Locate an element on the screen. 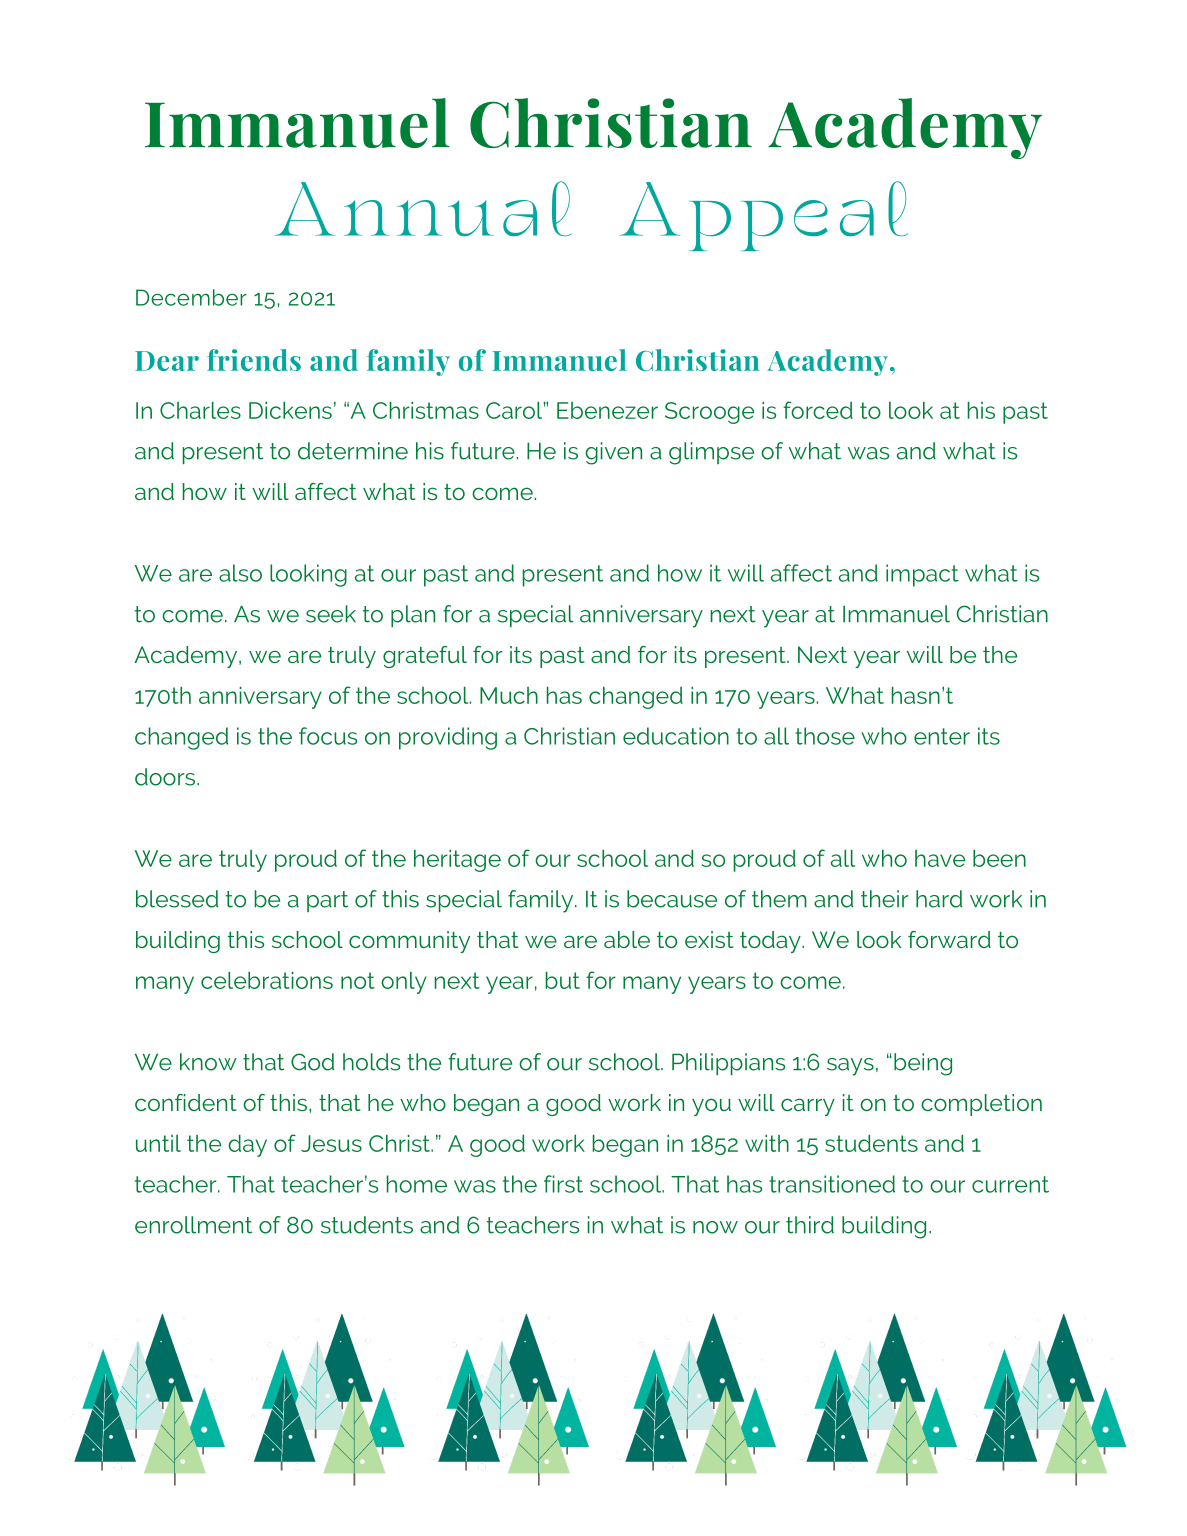  also is located at coordinates (240, 573).
